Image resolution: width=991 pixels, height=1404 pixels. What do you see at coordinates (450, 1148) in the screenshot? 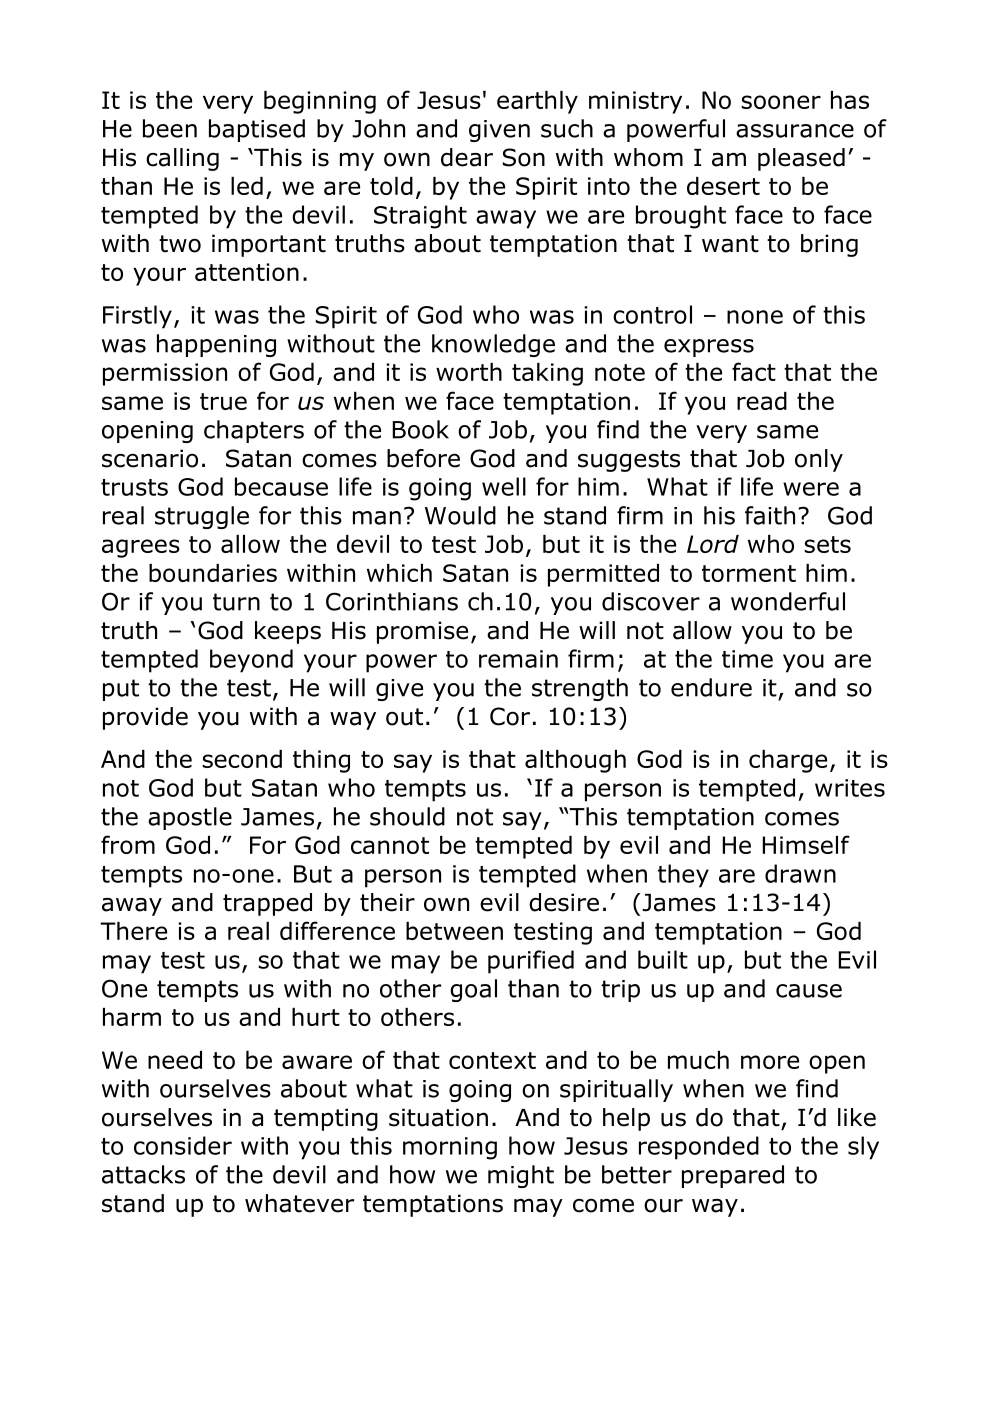
I see `morning` at bounding box center [450, 1148].
